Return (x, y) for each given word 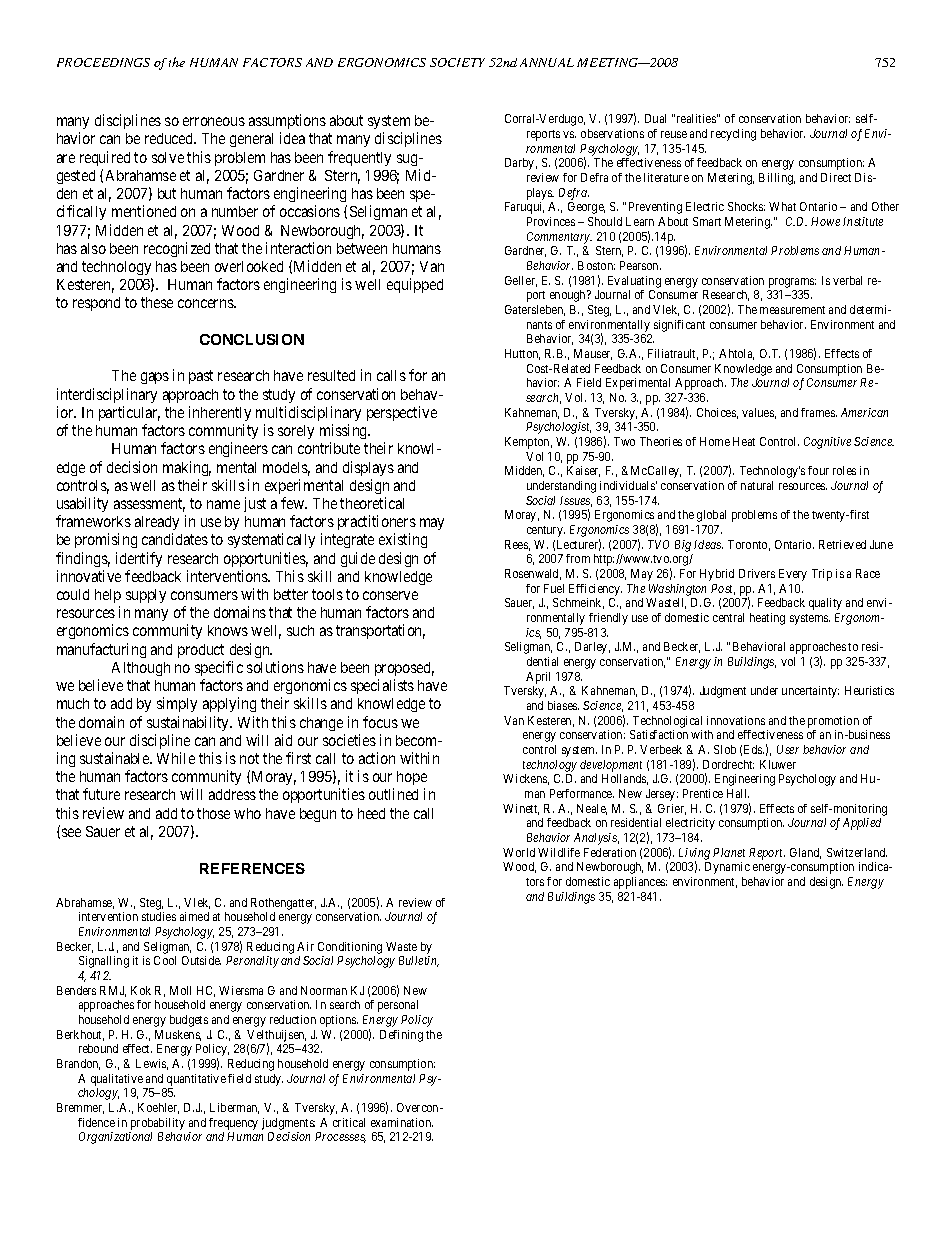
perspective (402, 413)
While (176, 758)
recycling (733, 135)
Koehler (158, 1108)
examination (402, 1122)
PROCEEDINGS (103, 62)
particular (129, 413)
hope (412, 780)
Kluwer (778, 764)
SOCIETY (457, 62)
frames (819, 412)
